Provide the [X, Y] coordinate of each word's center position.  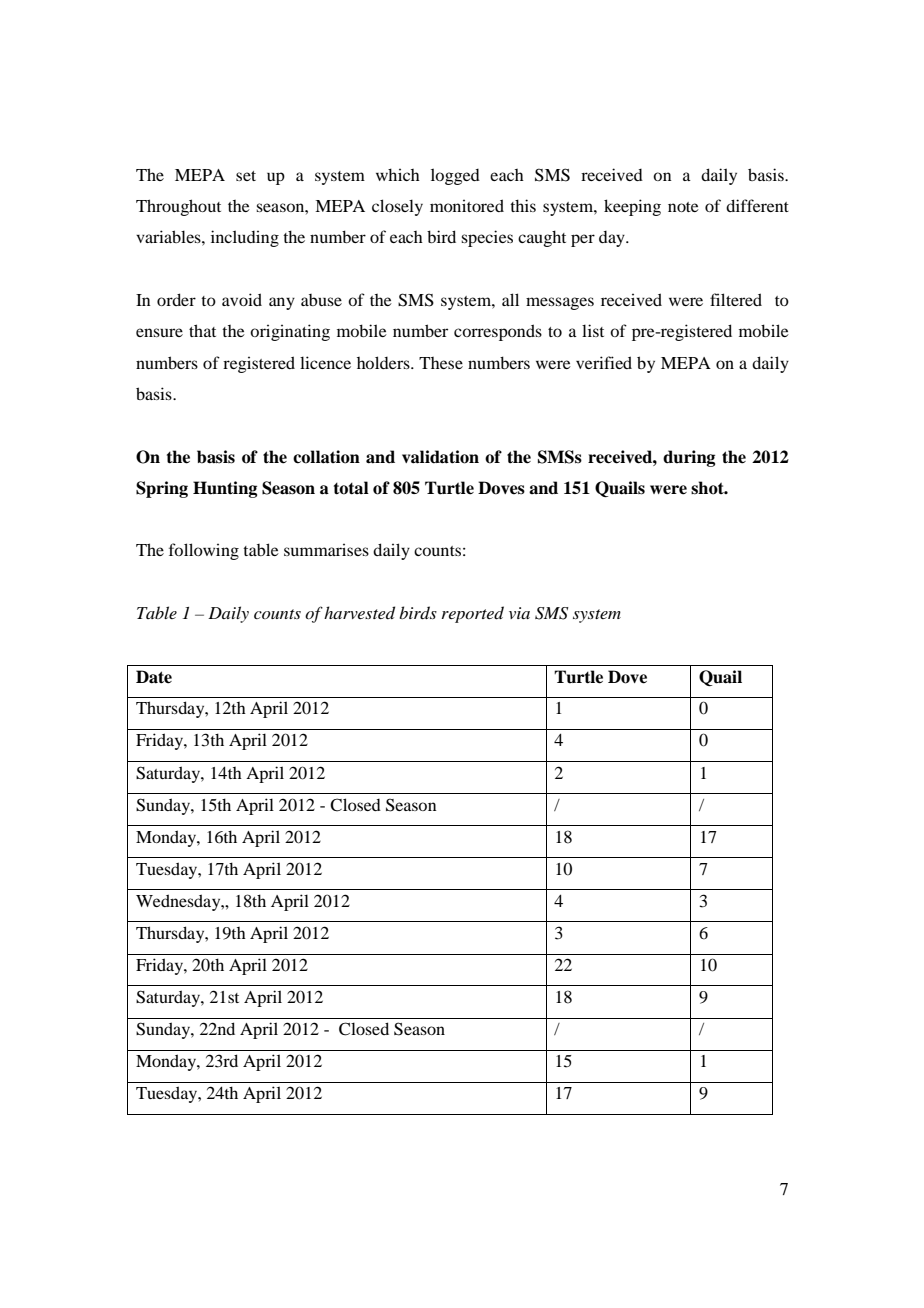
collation [326, 457]
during [689, 458]
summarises [326, 549]
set [246, 176]
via [519, 613]
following [204, 551]
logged [455, 176]
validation [440, 457]
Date [154, 677]
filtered [736, 299]
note [683, 207]
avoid [242, 299]
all [510, 299]
